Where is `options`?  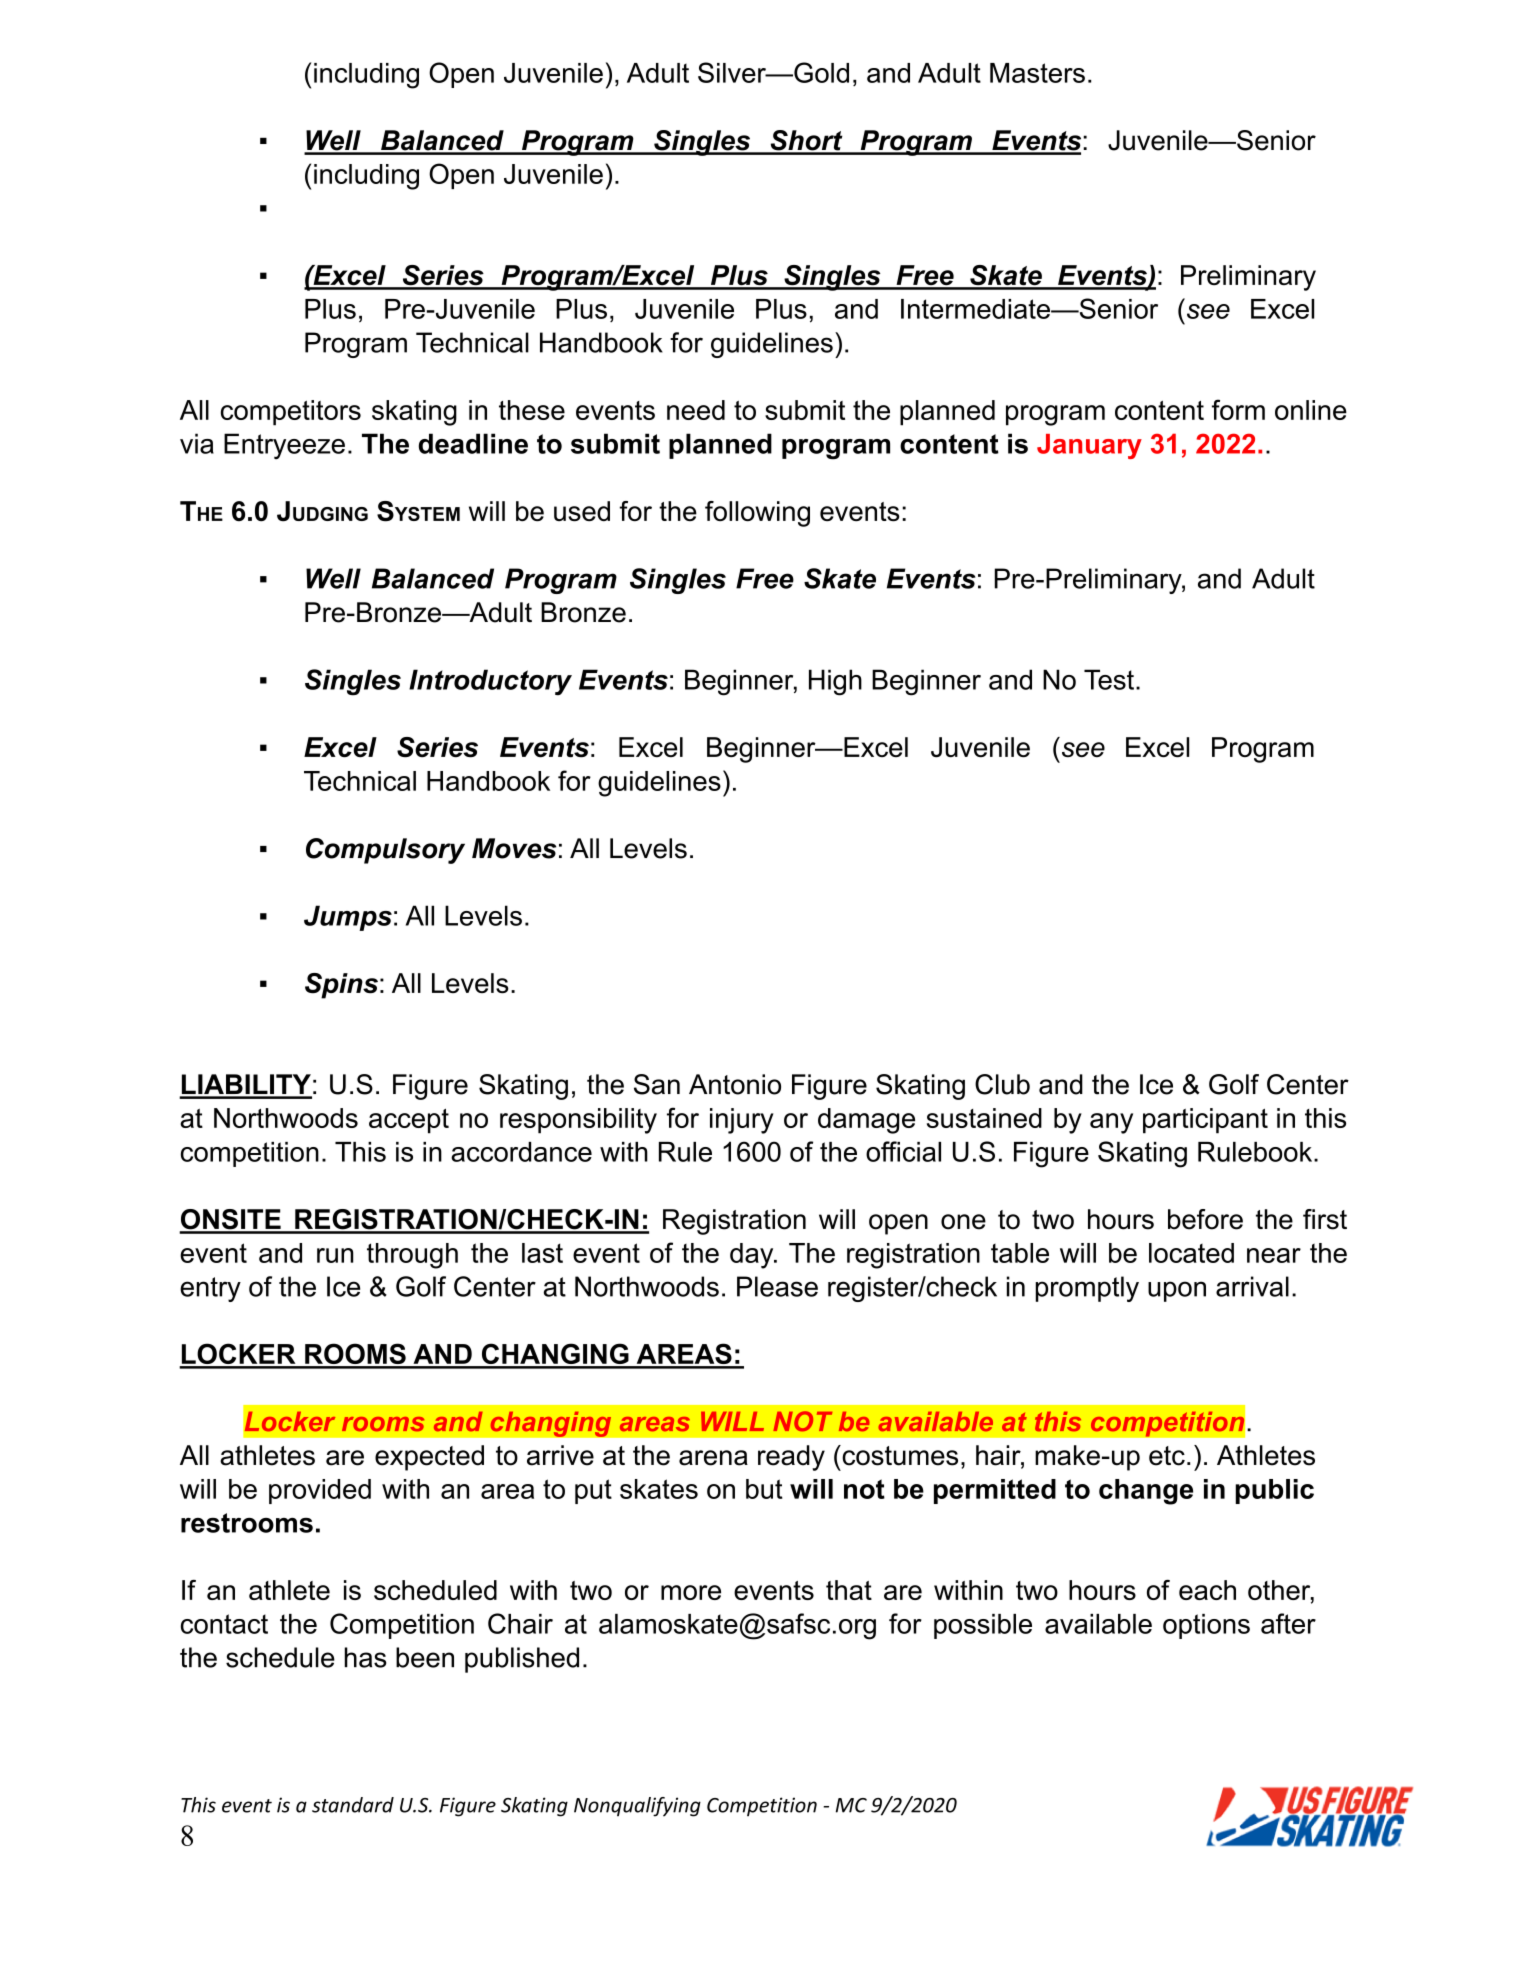 options is located at coordinates (1206, 1626).
